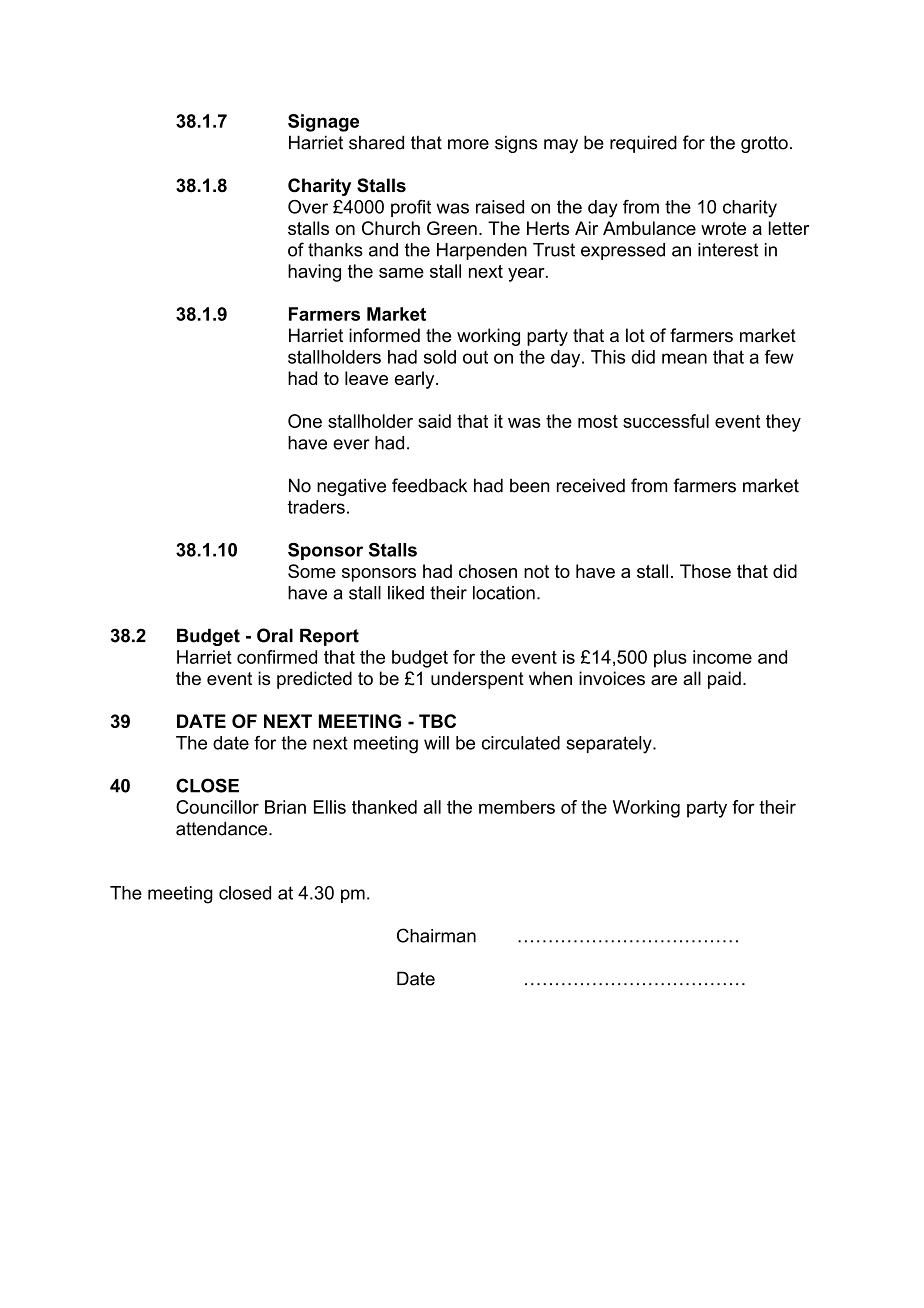 The width and height of the screenshot is (924, 1308). Describe the element at coordinates (323, 123) in the screenshot. I see `Signage` at that location.
